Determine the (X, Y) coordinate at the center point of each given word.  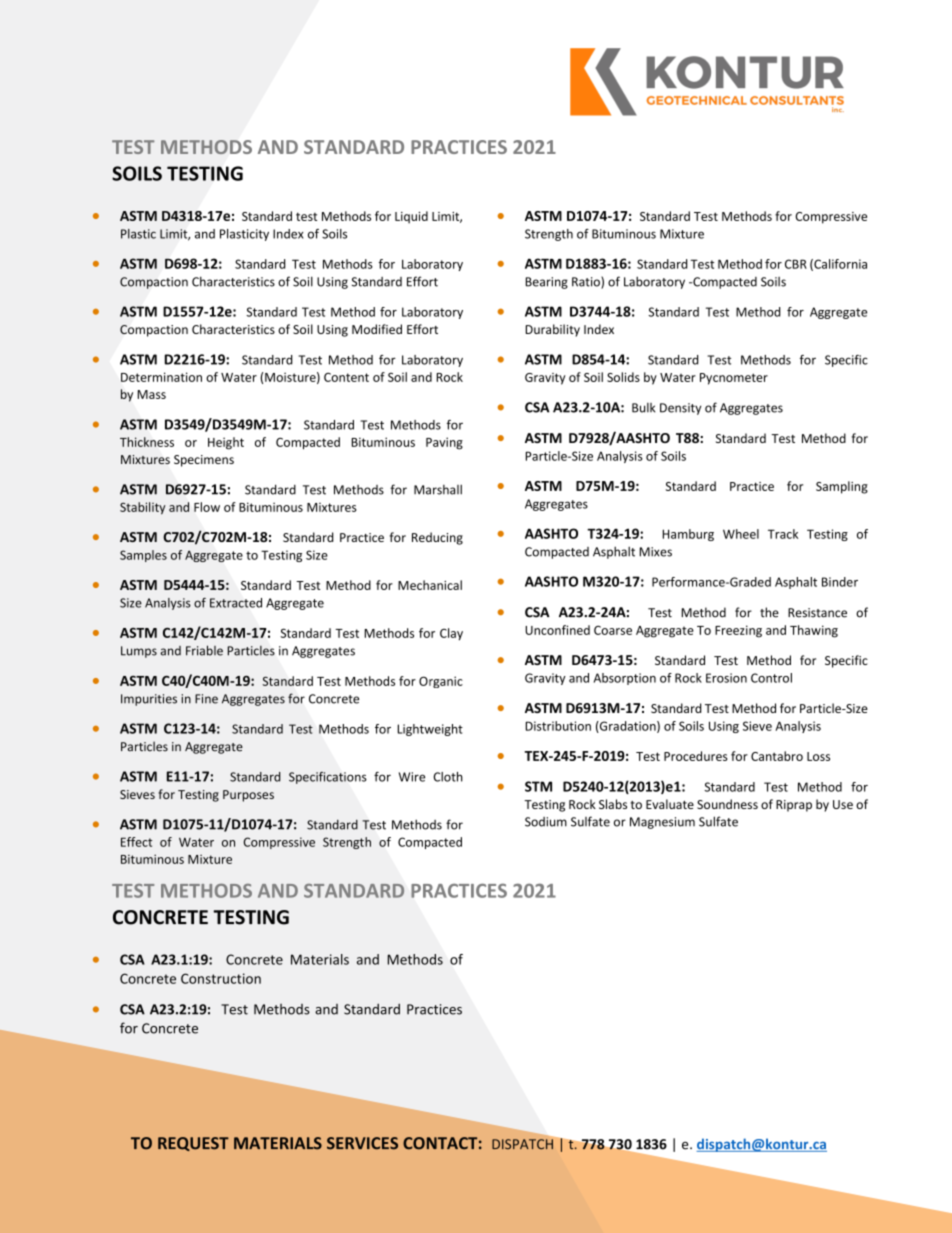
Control (771, 678)
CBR (796, 264)
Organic (441, 682)
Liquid (411, 217)
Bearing (546, 283)
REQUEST (193, 1144)
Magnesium (662, 823)
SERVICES (362, 1143)
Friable (204, 650)
